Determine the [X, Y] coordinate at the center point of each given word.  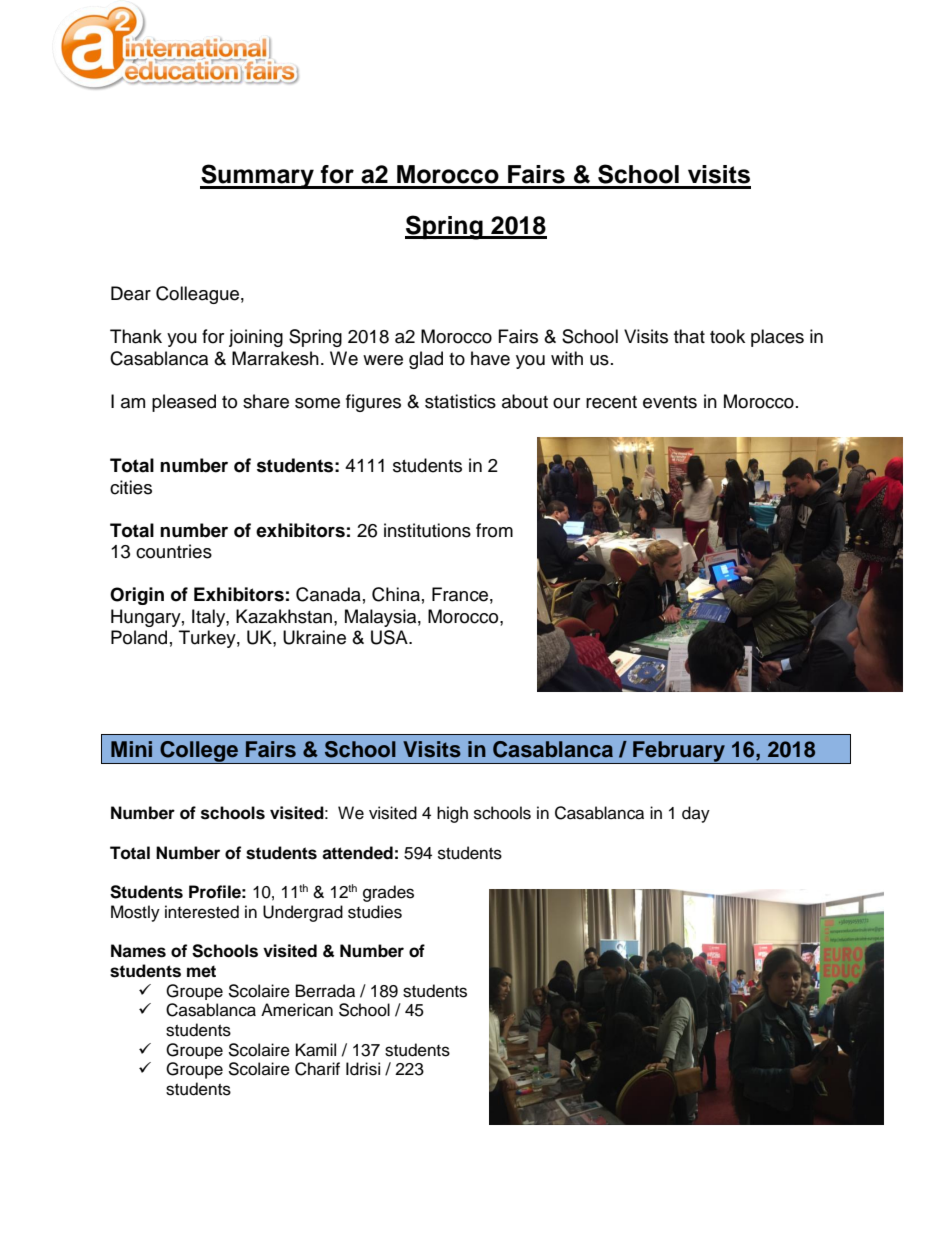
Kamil [316, 1050]
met [201, 971]
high [452, 814]
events [670, 402]
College [199, 752]
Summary [258, 176]
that [689, 336]
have [490, 358]
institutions [427, 530]
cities [131, 487]
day [696, 814]
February [679, 752]
